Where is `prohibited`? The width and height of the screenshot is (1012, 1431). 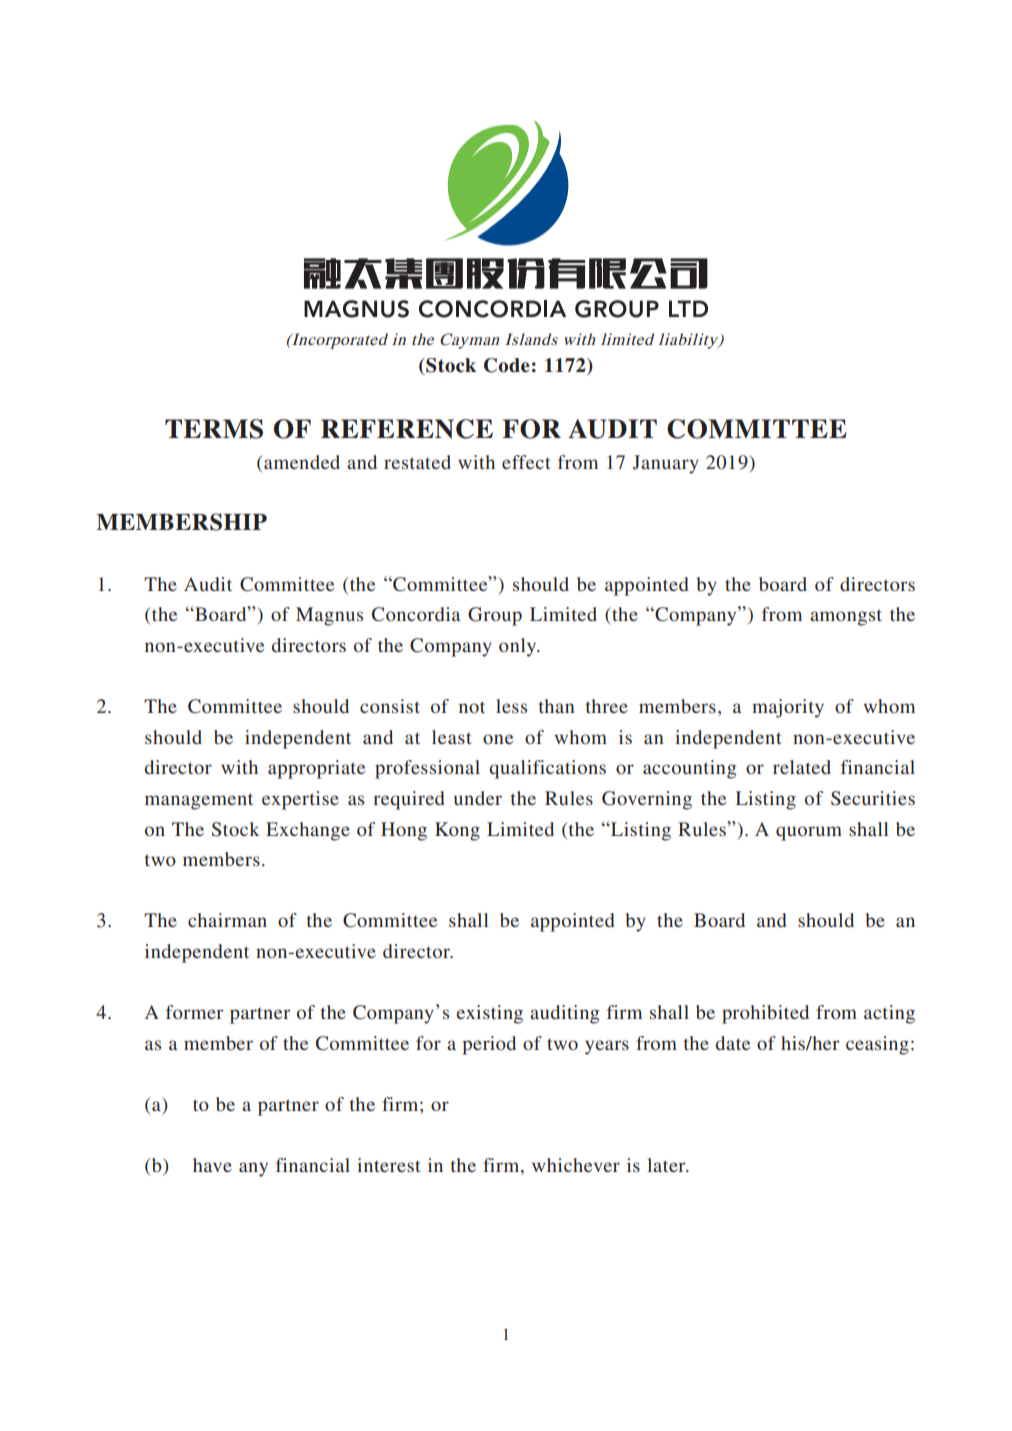
prohibited is located at coordinates (765, 1014).
